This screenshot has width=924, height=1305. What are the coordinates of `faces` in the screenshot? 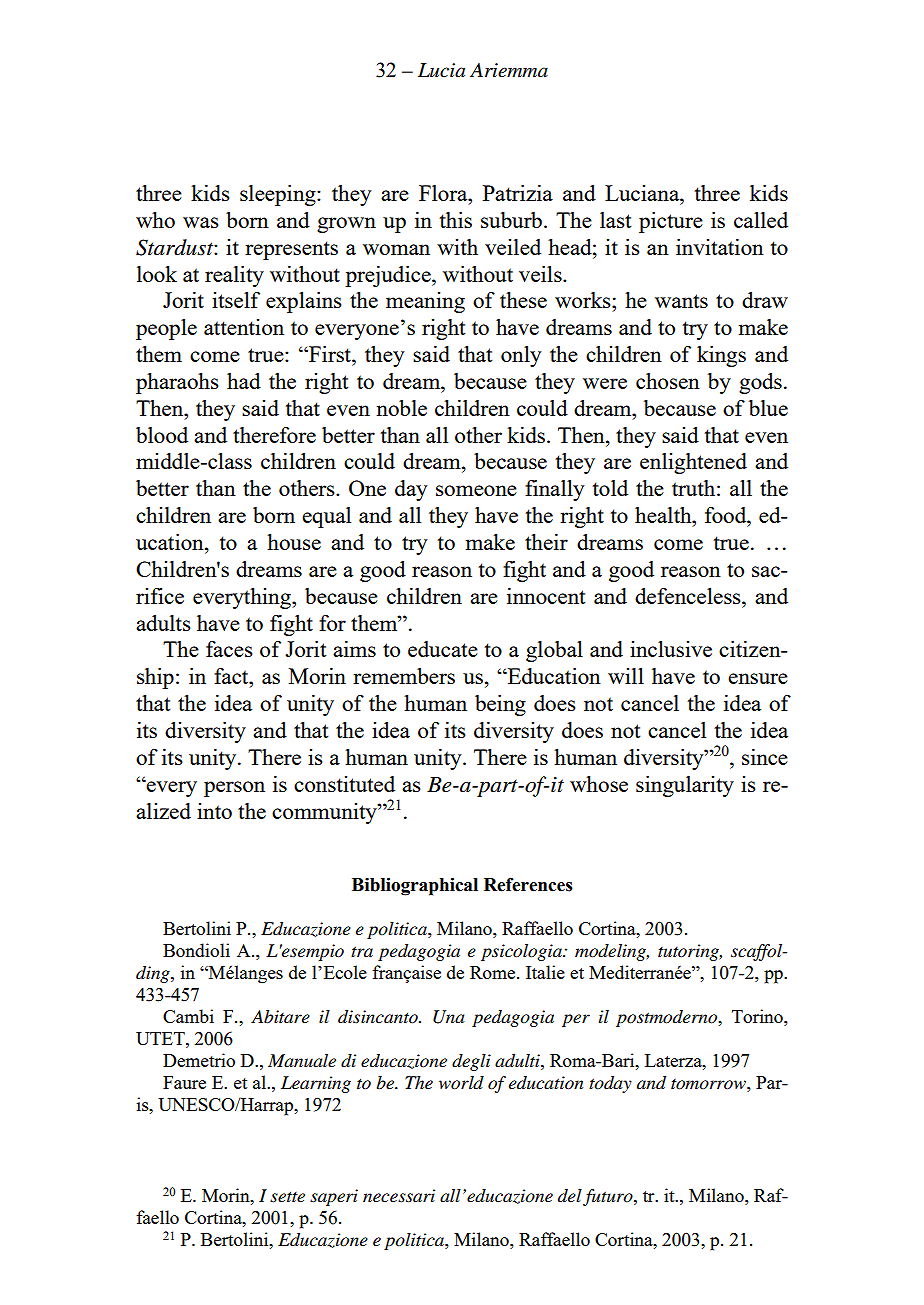 It's located at (229, 649).
